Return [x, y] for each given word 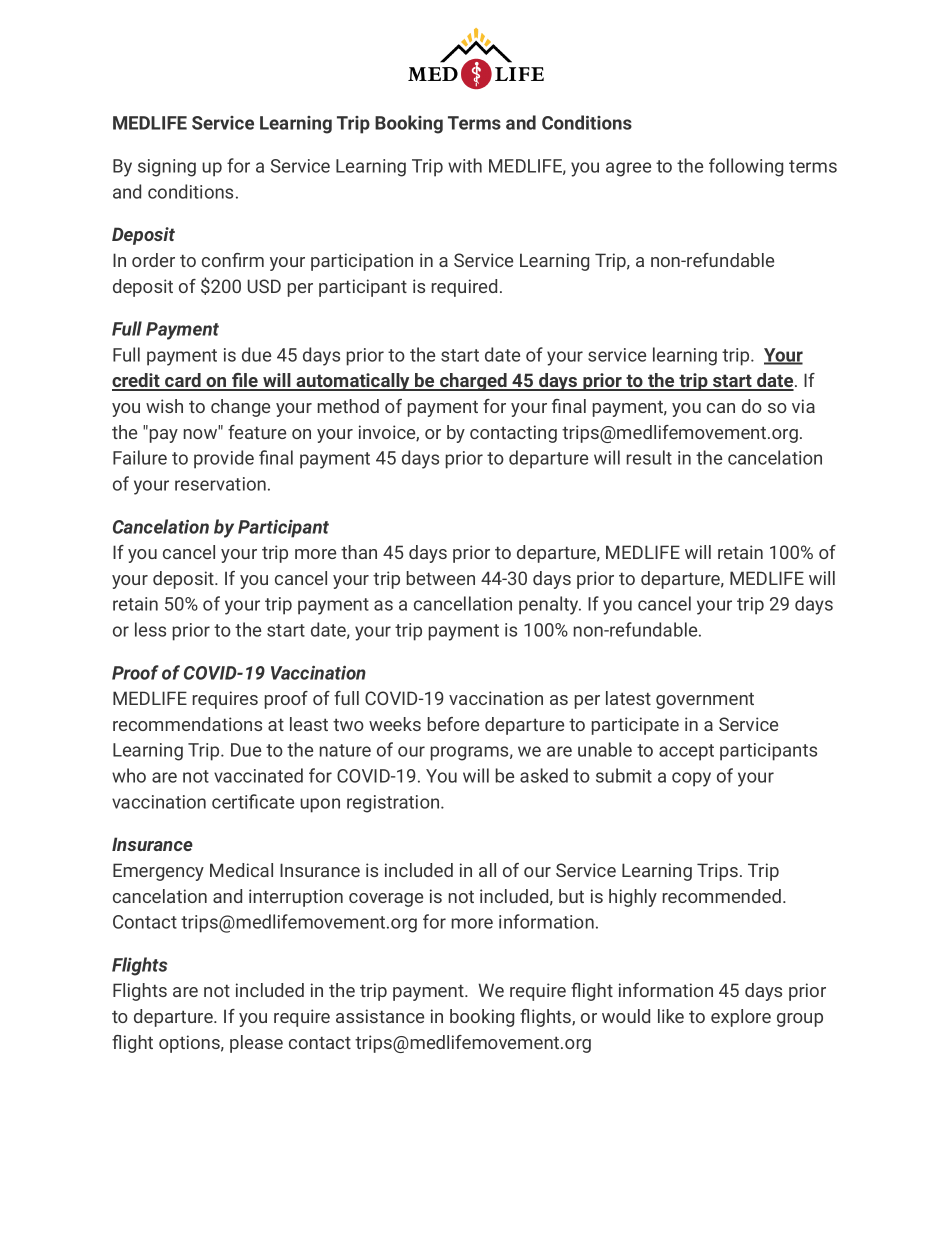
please [256, 1044]
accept [686, 752]
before [453, 724]
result [649, 457]
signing [167, 168]
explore [741, 1018]
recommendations [187, 724]
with [465, 165]
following [746, 167]
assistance [380, 1016]
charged [473, 382]
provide [224, 459]
